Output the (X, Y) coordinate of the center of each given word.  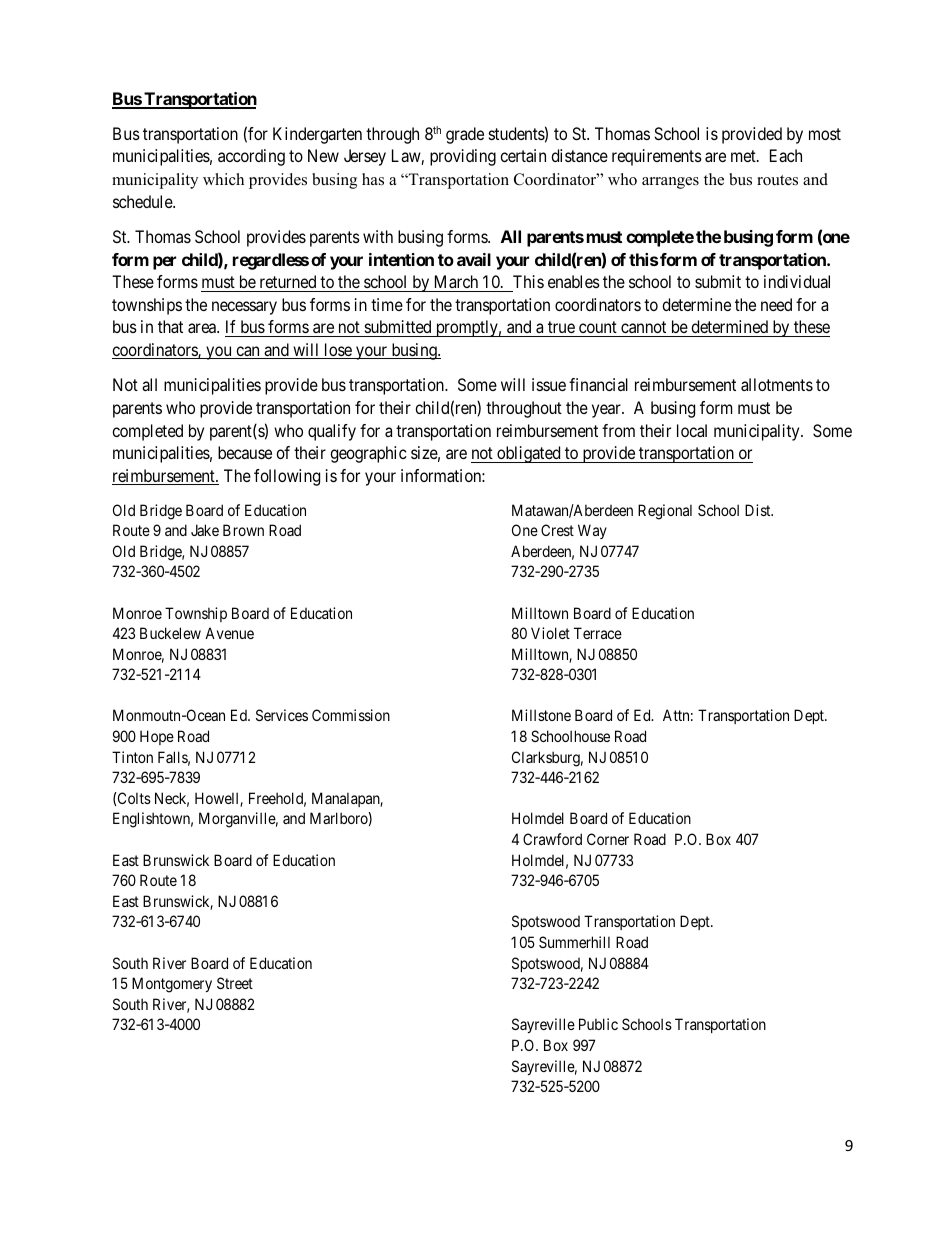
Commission (351, 715)
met (744, 156)
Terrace (598, 633)
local (692, 430)
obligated (529, 454)
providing (463, 157)
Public (598, 1024)
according (251, 157)
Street (235, 983)
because (245, 452)
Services (282, 715)
